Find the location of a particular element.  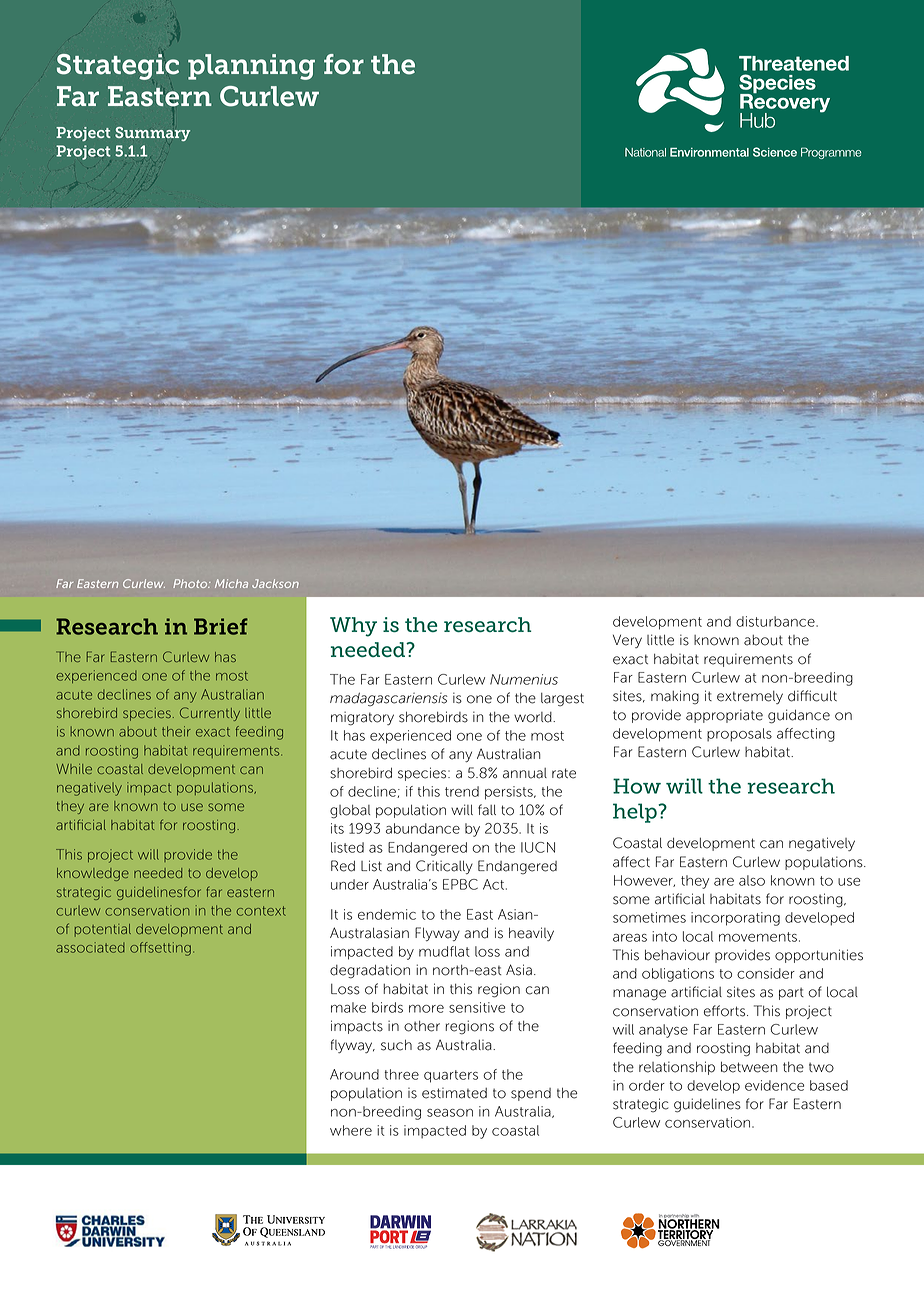

Jackson is located at coordinates (275, 583).
